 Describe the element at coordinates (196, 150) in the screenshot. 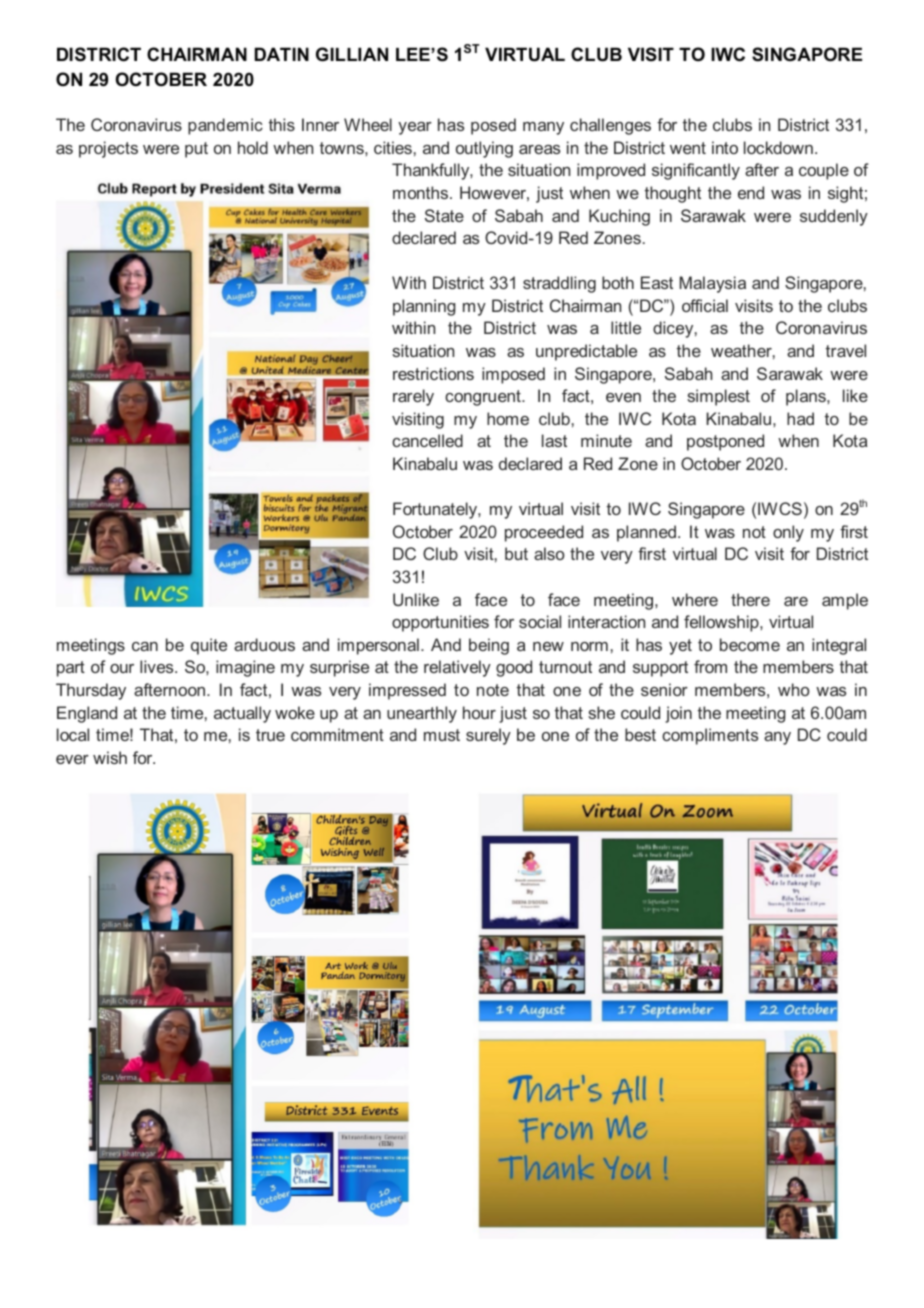

I see `put` at that location.
